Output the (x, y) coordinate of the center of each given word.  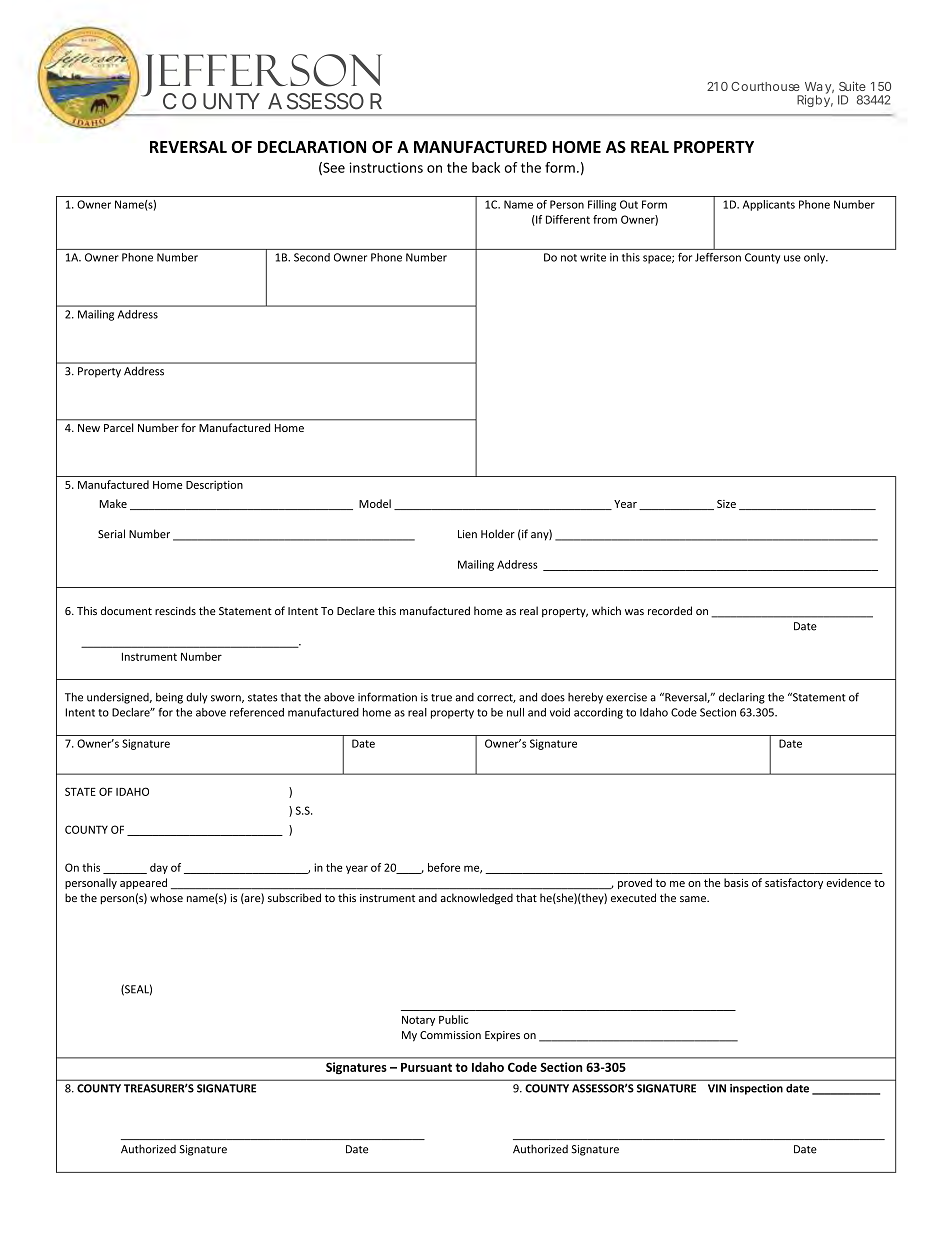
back (486, 167)
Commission (450, 1035)
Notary (418, 1021)
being (169, 698)
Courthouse (765, 86)
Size (726, 504)
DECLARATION (312, 147)
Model (375, 503)
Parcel (118, 427)
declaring (742, 698)
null (515, 712)
